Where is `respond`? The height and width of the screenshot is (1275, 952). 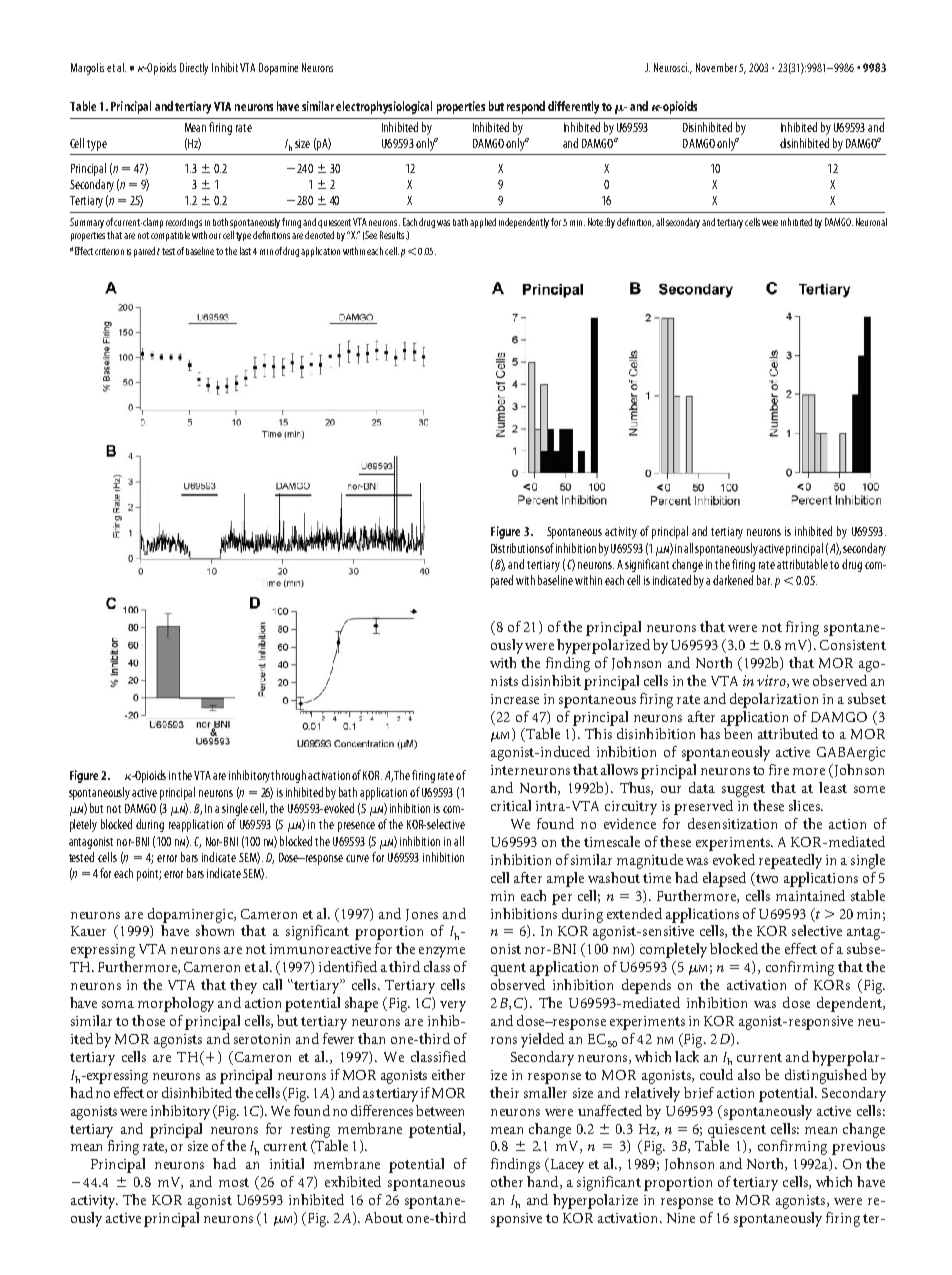 respond is located at coordinates (526, 107).
